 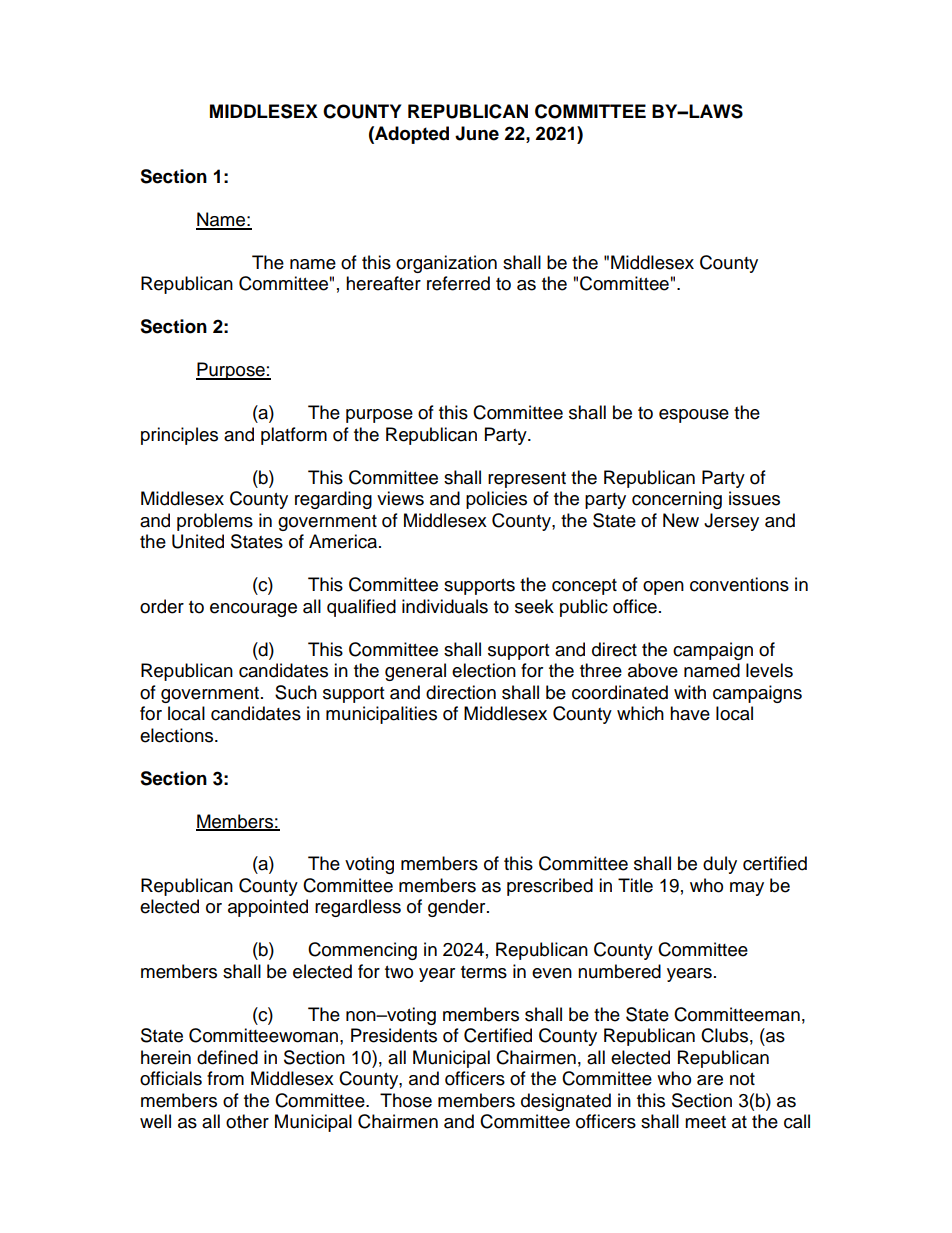 I want to click on individuals, so click(x=445, y=606).
